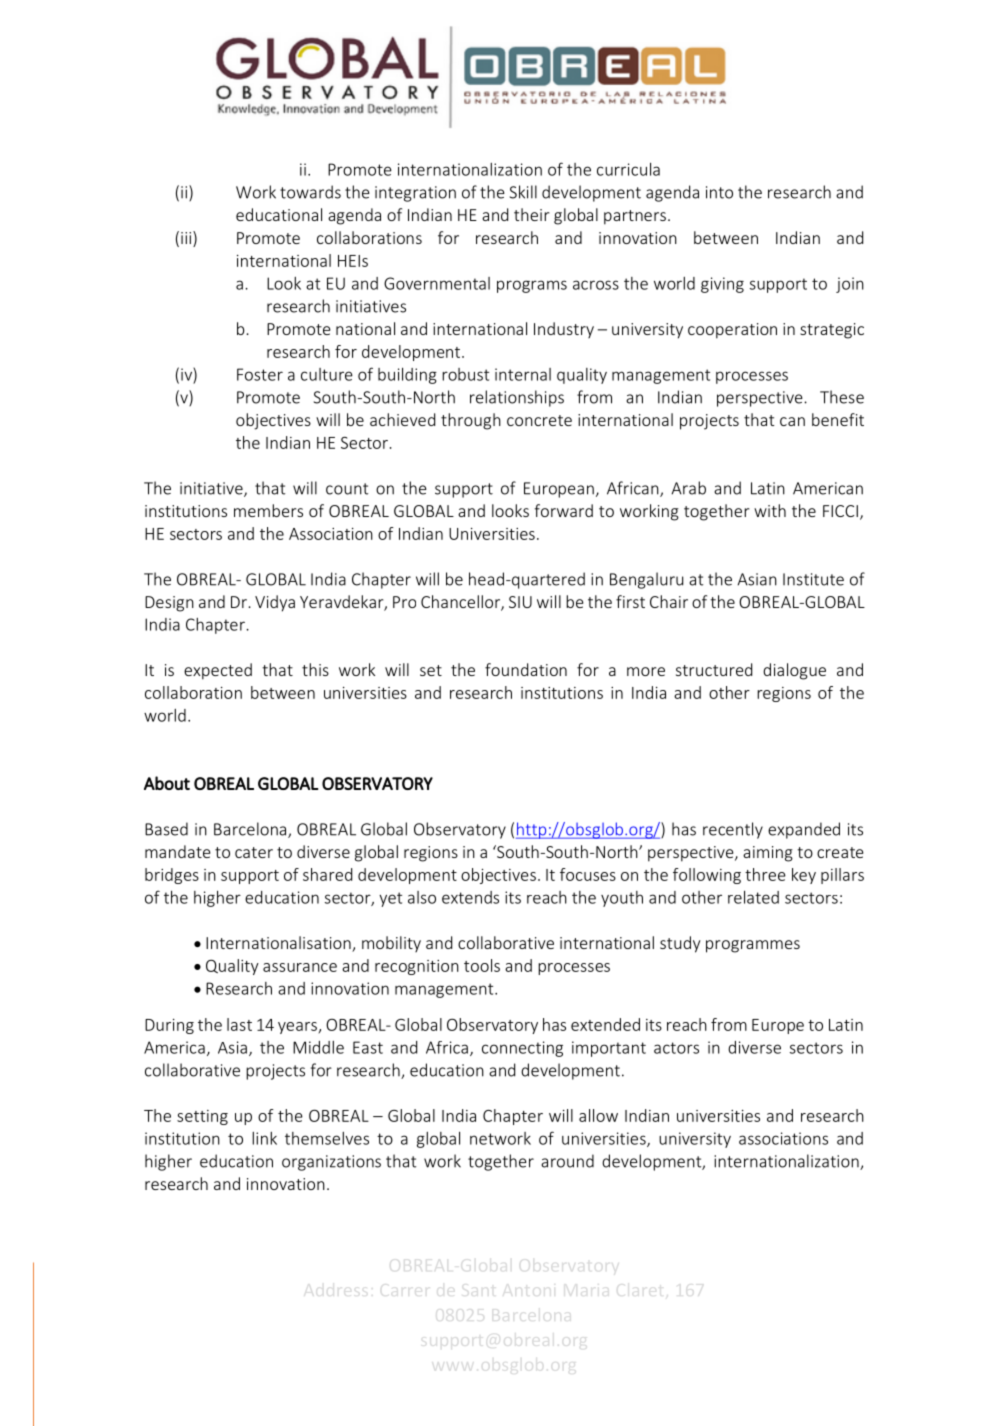 Image resolution: width=1008 pixels, height=1426 pixels. What do you see at coordinates (567, 1161) in the document?
I see `around` at bounding box center [567, 1161].
